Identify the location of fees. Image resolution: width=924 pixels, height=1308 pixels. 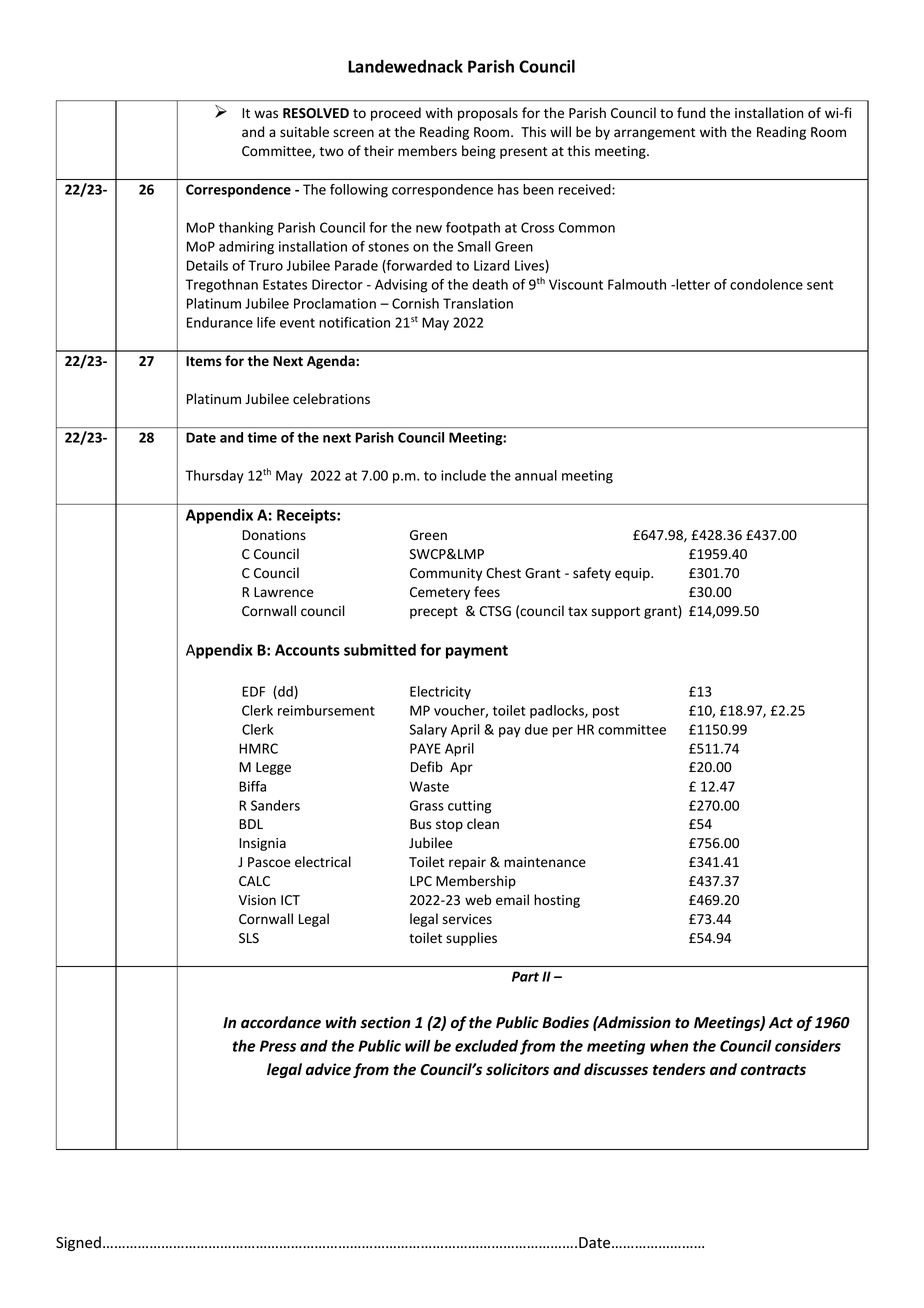
(487, 592).
